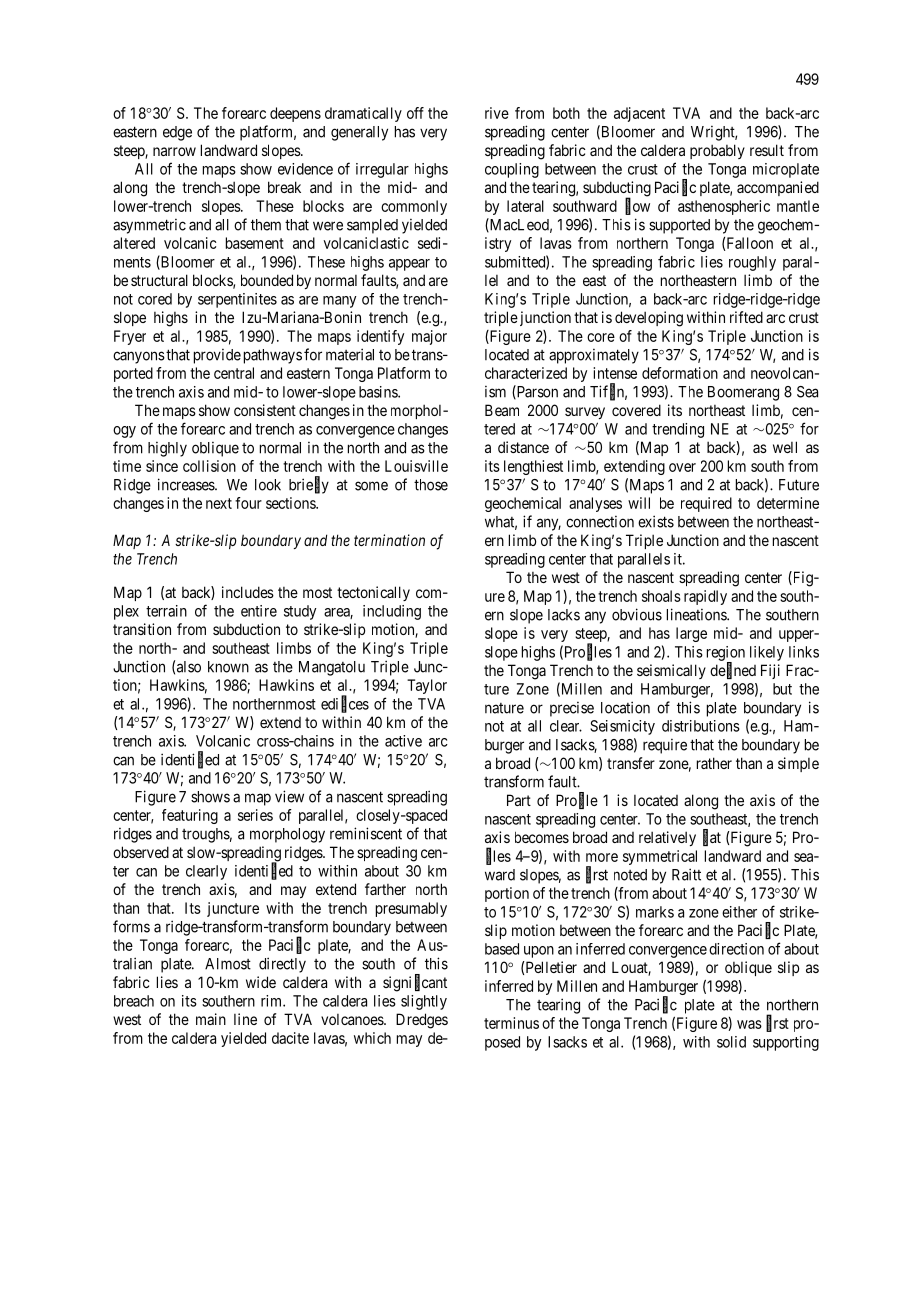 The image size is (924, 1308). Describe the element at coordinates (392, 612) in the screenshot. I see `including` at that location.
